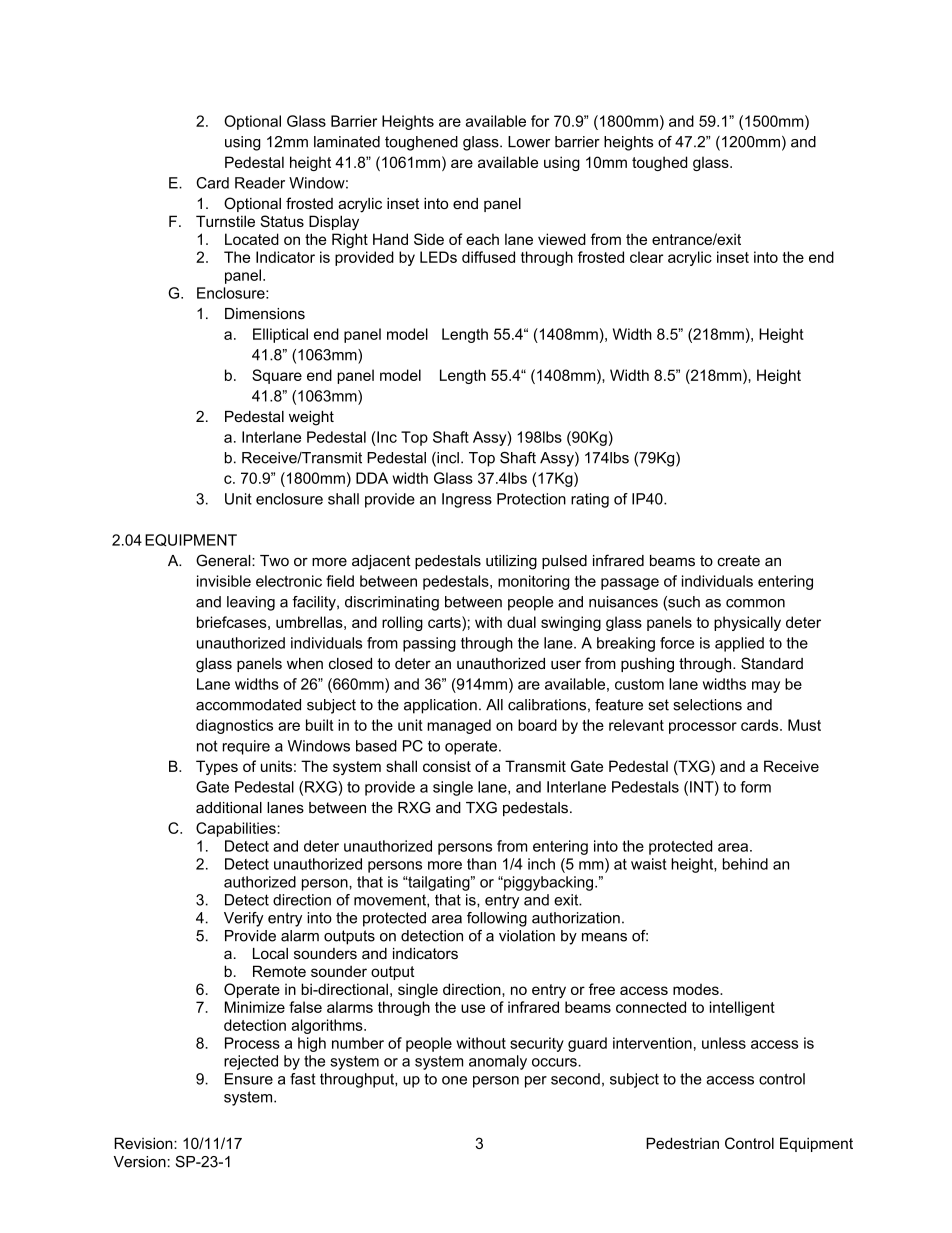  What do you see at coordinates (277, 376) in the document?
I see `Square` at bounding box center [277, 376].
